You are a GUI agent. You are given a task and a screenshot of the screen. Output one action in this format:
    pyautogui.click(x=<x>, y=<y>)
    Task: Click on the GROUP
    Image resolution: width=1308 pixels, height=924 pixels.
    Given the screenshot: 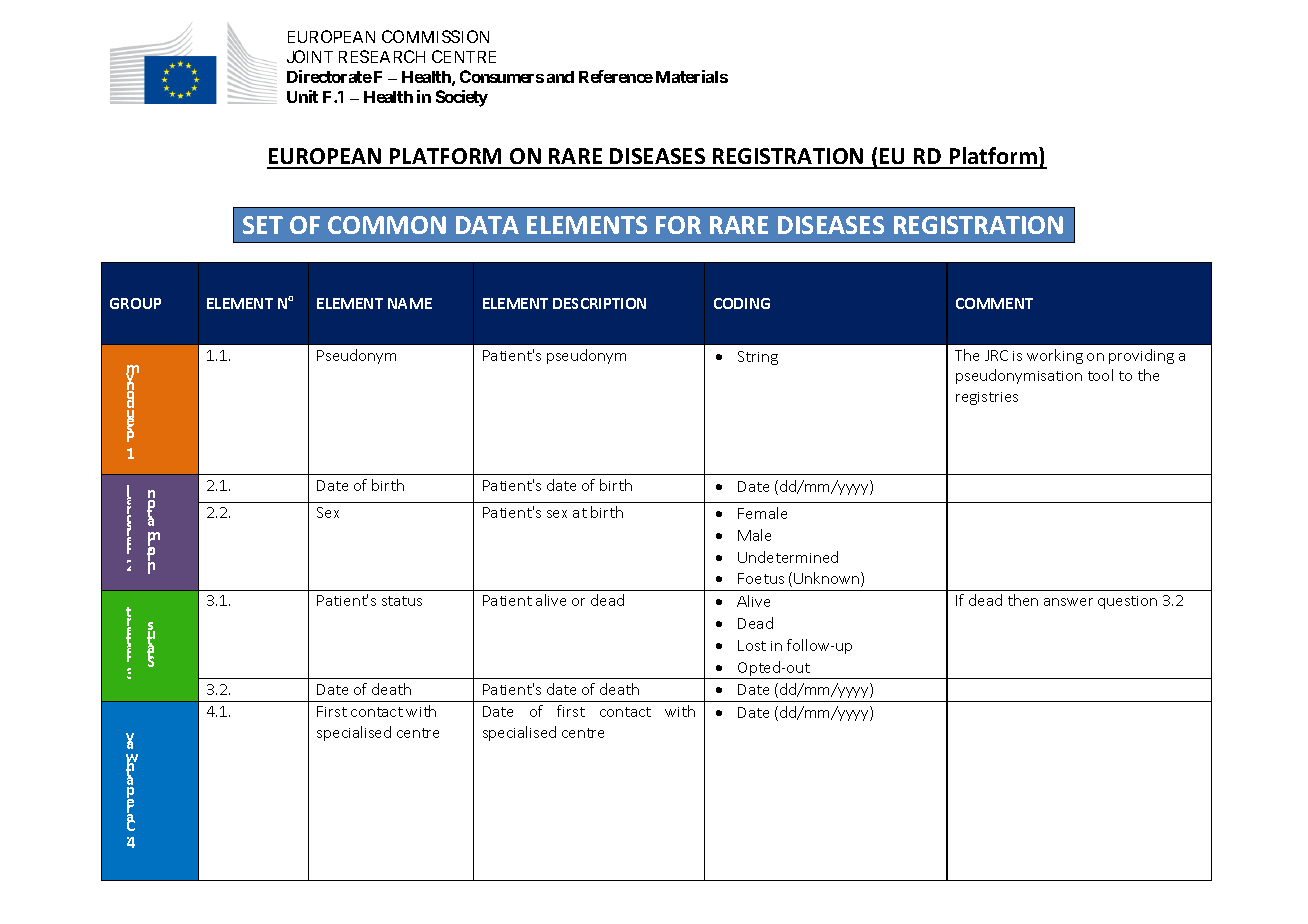 What is the action you would take?
    pyautogui.click(x=135, y=303)
